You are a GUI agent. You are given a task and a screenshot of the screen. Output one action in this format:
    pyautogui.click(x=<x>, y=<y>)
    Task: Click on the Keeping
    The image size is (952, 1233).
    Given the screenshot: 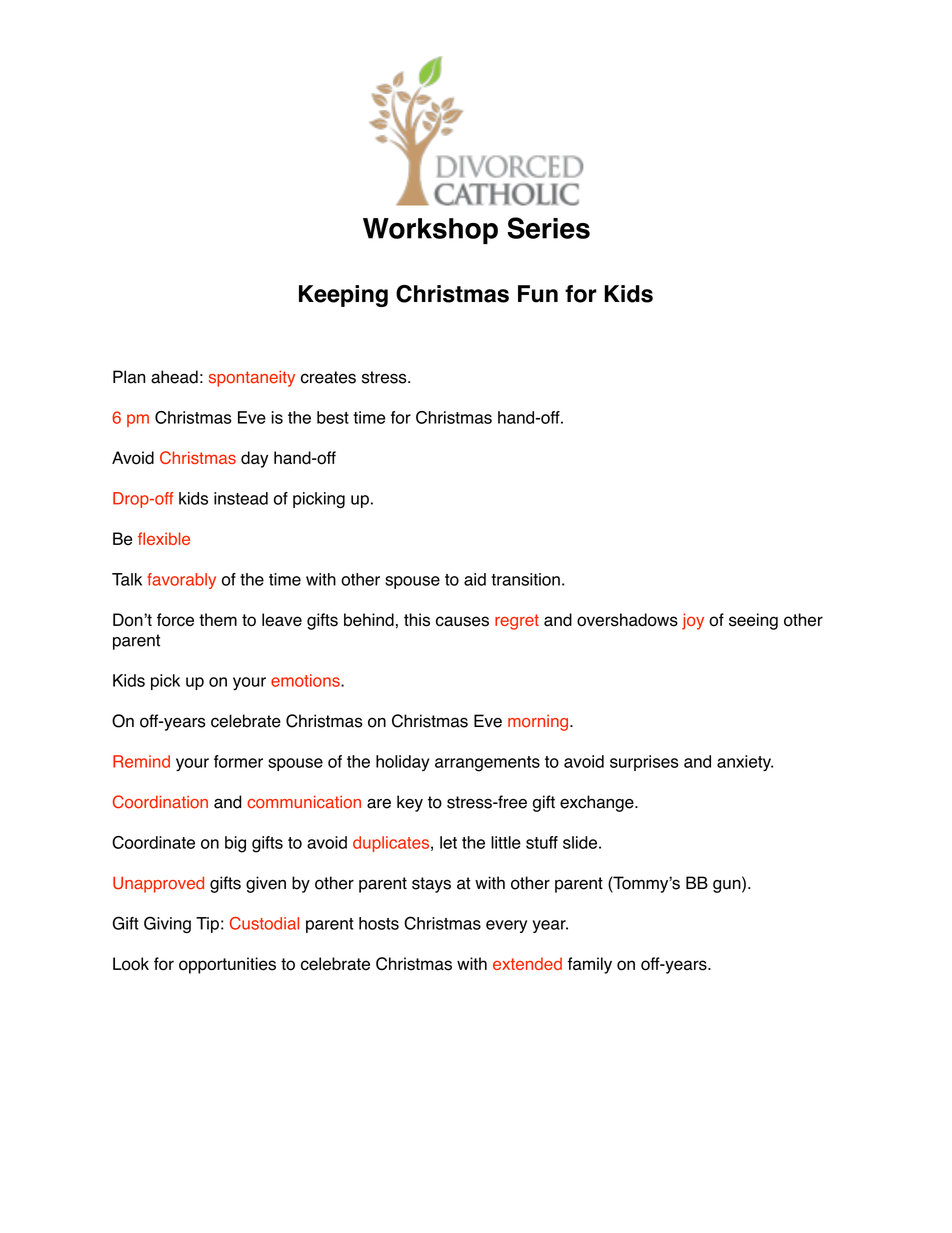 What is the action you would take?
    pyautogui.click(x=343, y=296)
